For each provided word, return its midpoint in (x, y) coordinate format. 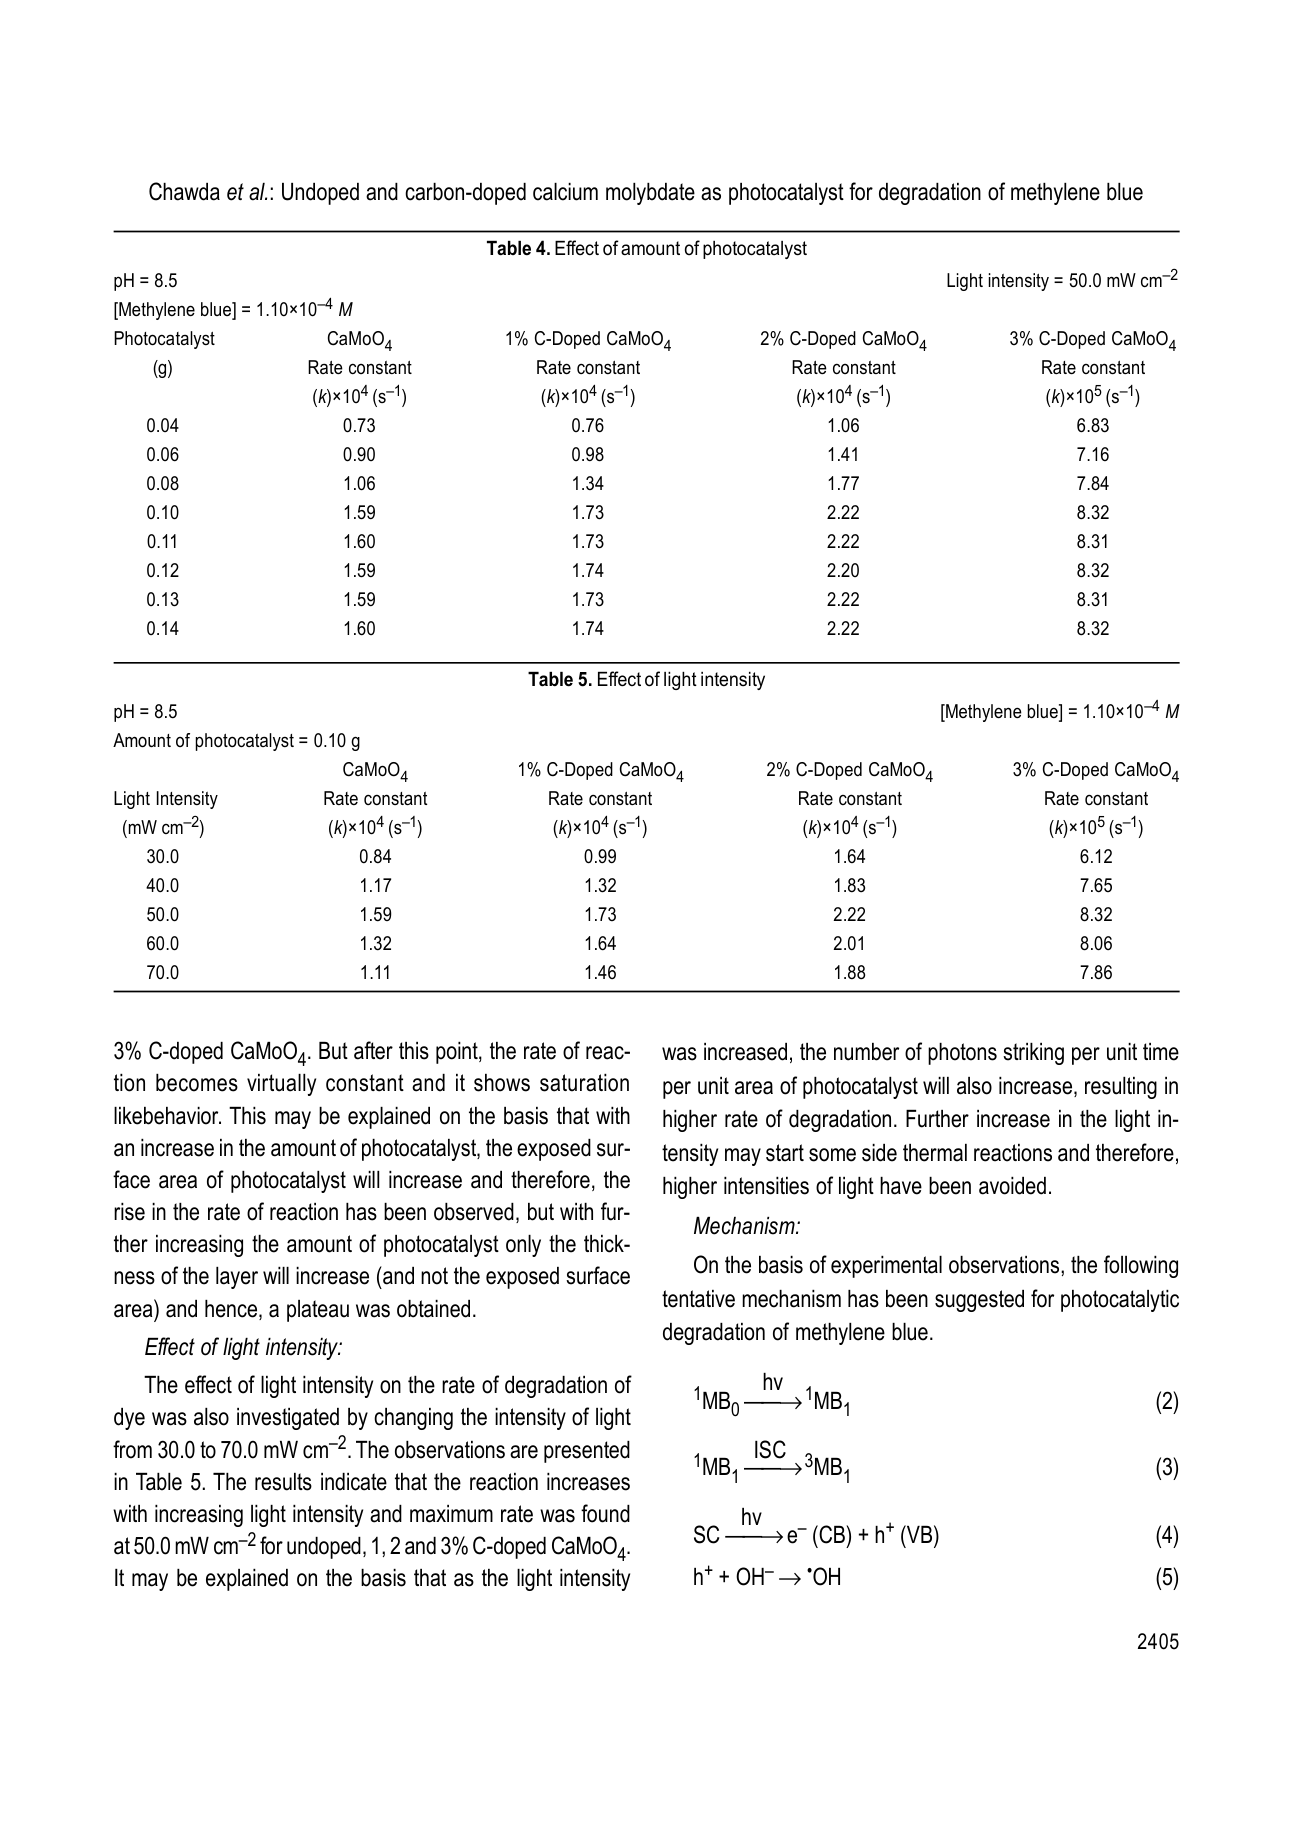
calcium (565, 192)
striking (1033, 1054)
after (373, 1050)
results (283, 1482)
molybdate (650, 194)
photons (962, 1054)
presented (587, 1452)
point (458, 1053)
